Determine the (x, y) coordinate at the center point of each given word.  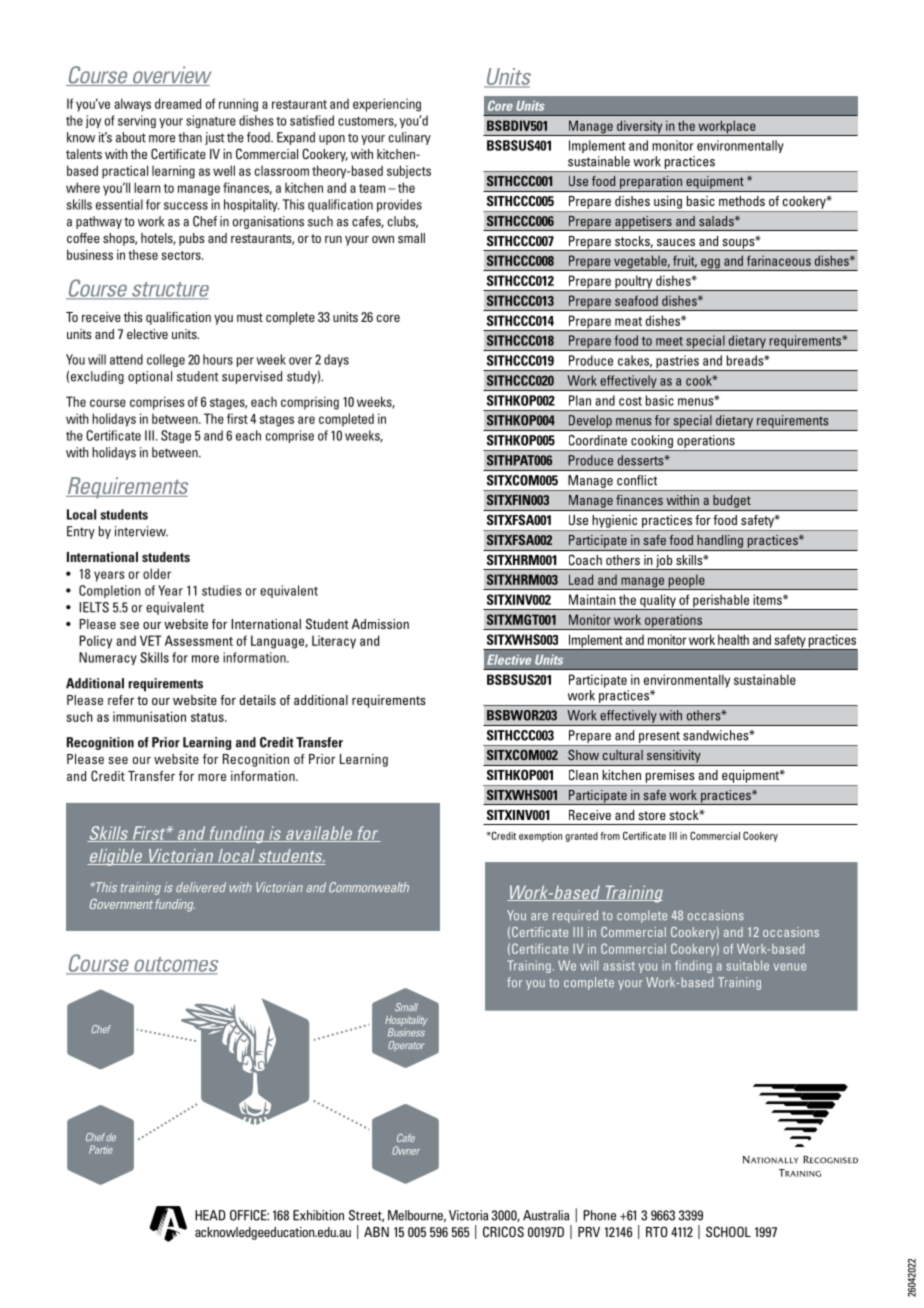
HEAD (210, 1215)
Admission (380, 624)
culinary (410, 138)
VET (151, 640)
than (190, 137)
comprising (310, 403)
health (733, 639)
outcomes (174, 965)
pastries (677, 363)
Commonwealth (369, 887)
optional (150, 377)
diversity (640, 128)
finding (693, 966)
